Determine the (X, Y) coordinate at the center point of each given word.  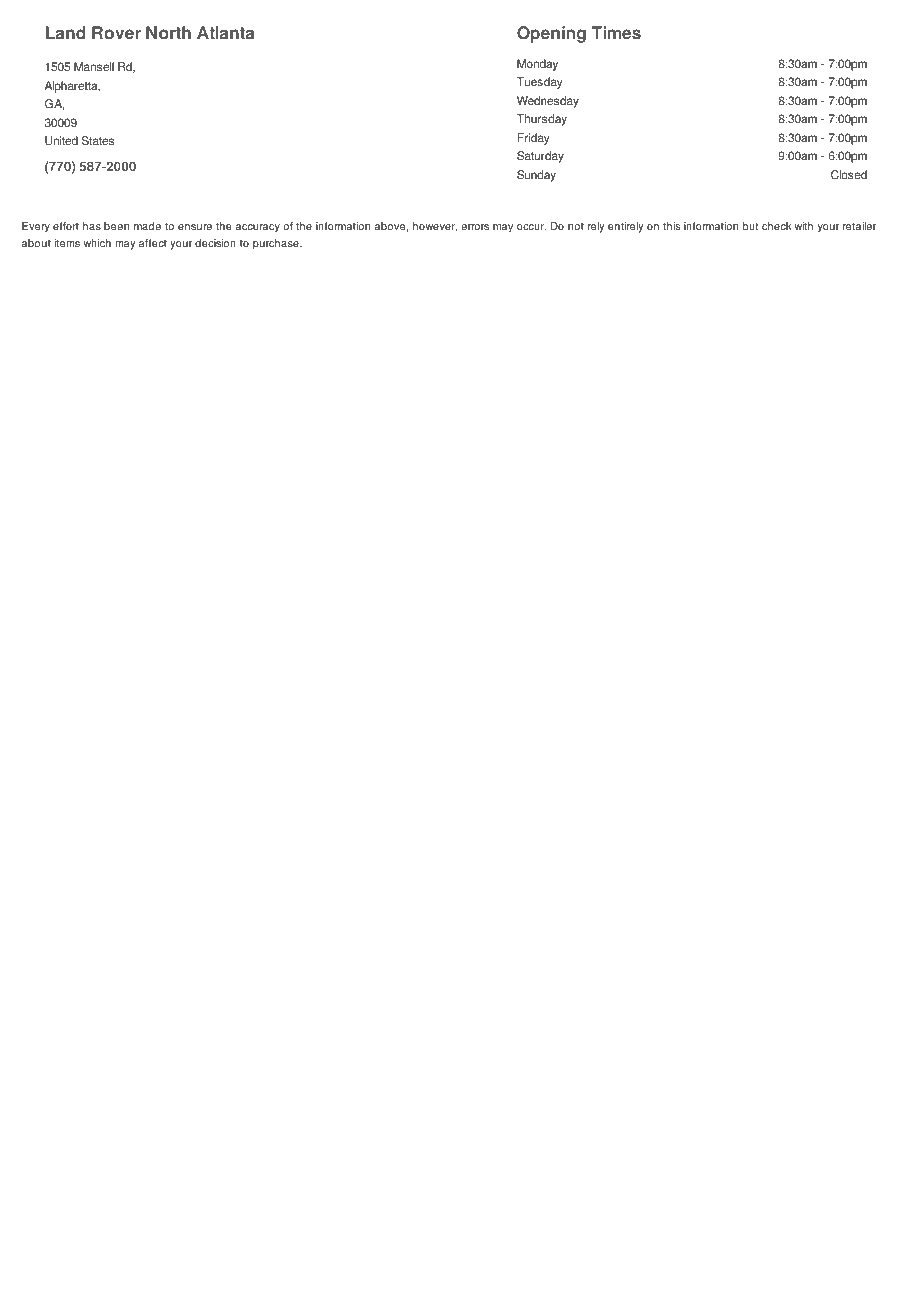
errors (475, 227)
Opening (551, 34)
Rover (116, 33)
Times (616, 33)
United (61, 141)
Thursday (542, 120)
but (750, 226)
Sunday (536, 176)
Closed (849, 175)
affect (153, 243)
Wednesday (548, 102)
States (98, 141)
